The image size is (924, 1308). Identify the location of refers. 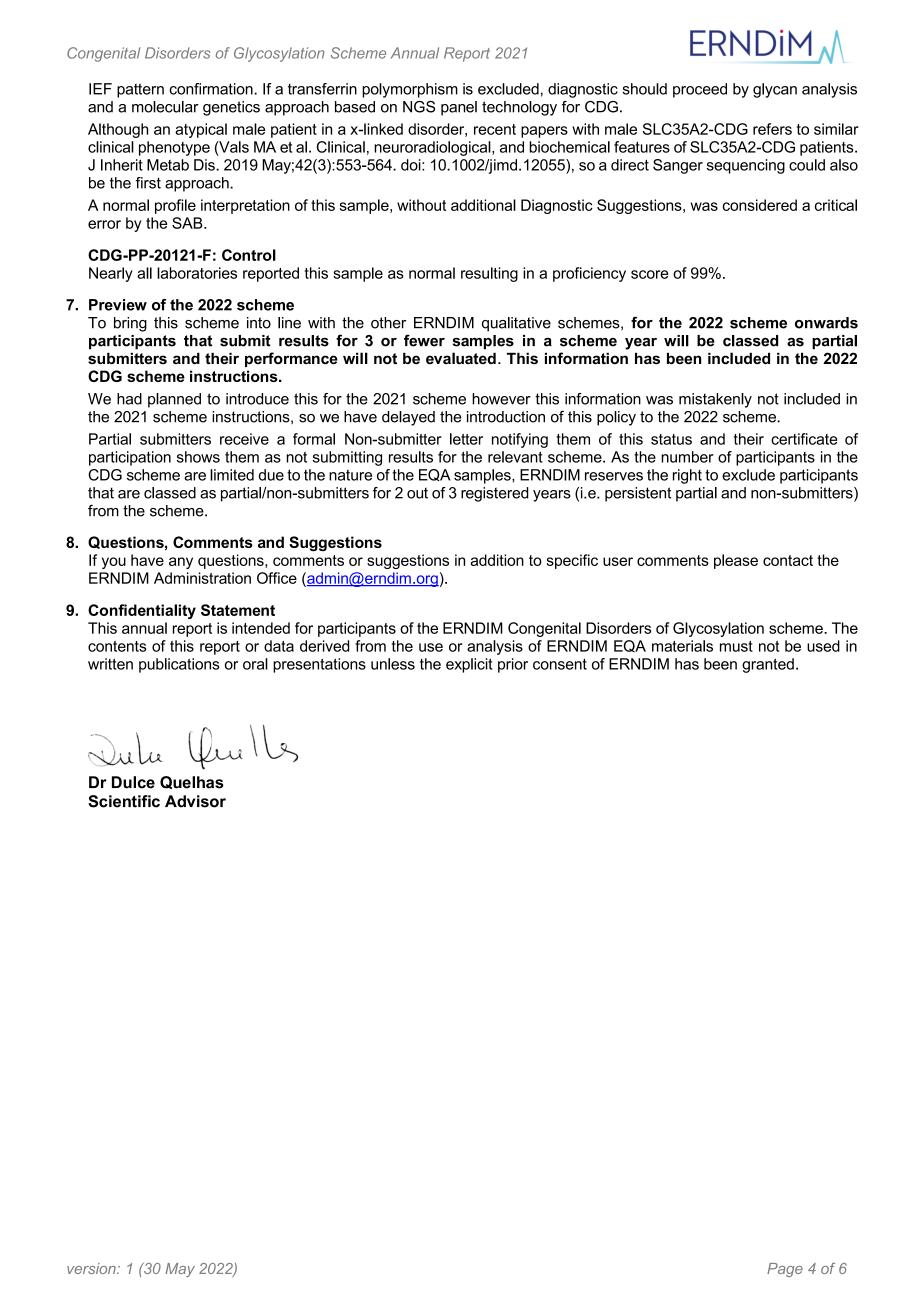
(772, 129).
